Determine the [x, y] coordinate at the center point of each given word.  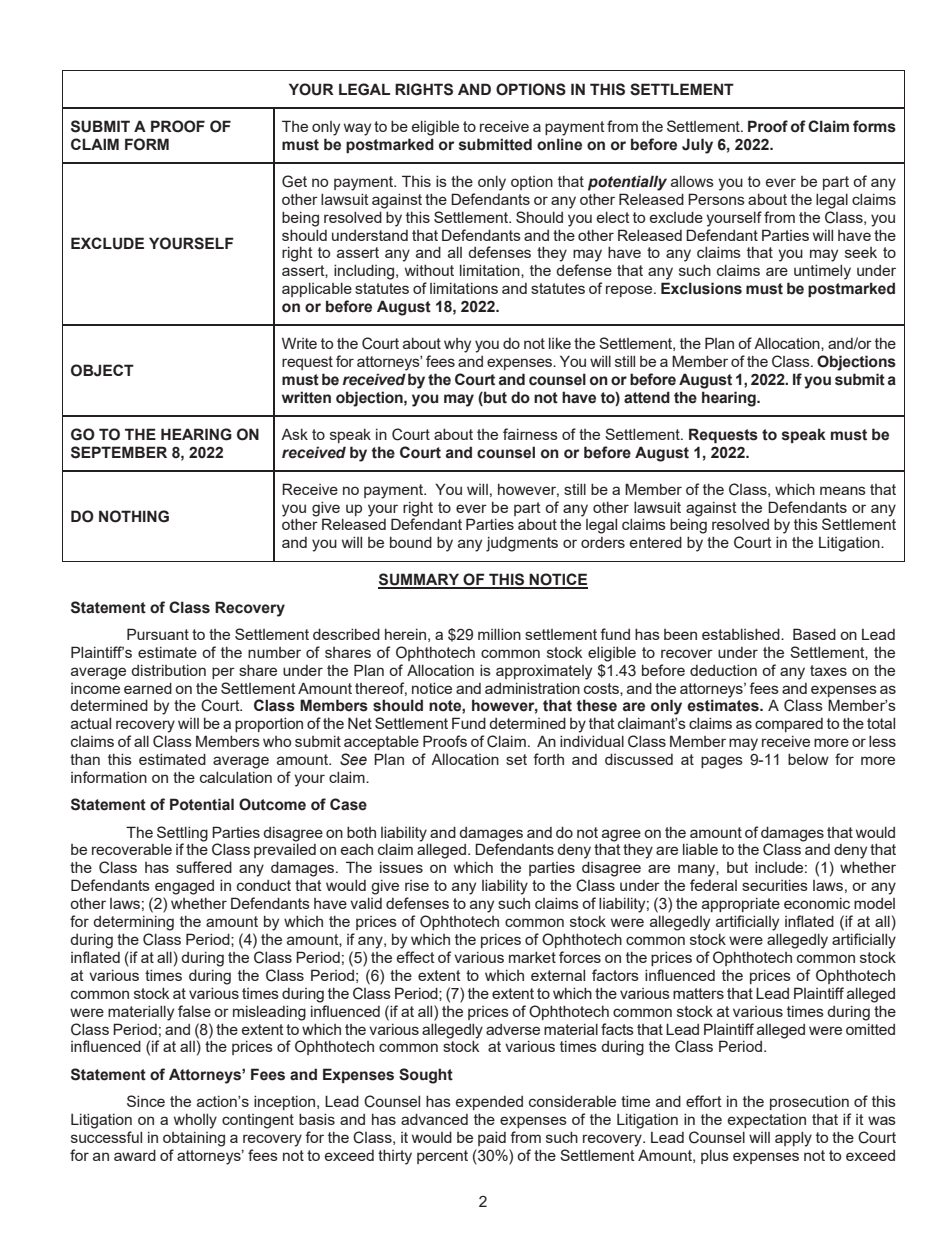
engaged [184, 887]
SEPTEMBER [119, 452]
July [697, 146]
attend [647, 397]
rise [417, 885]
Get [294, 181]
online [559, 144]
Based [814, 634]
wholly [195, 1121]
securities [775, 885]
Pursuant [158, 634]
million [499, 634]
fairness [530, 434]
